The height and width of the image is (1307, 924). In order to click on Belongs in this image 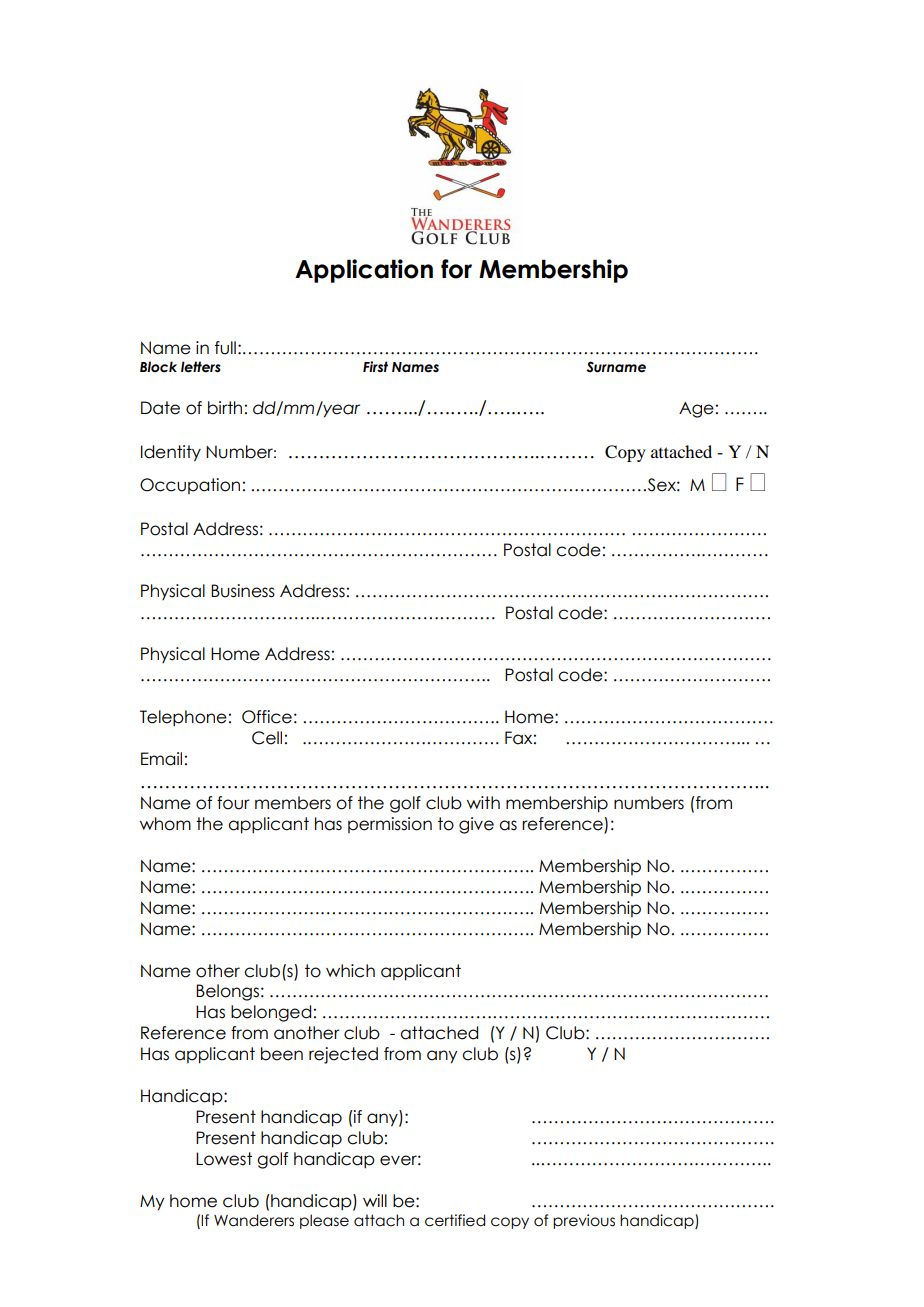, I will do `click(227, 992)`.
